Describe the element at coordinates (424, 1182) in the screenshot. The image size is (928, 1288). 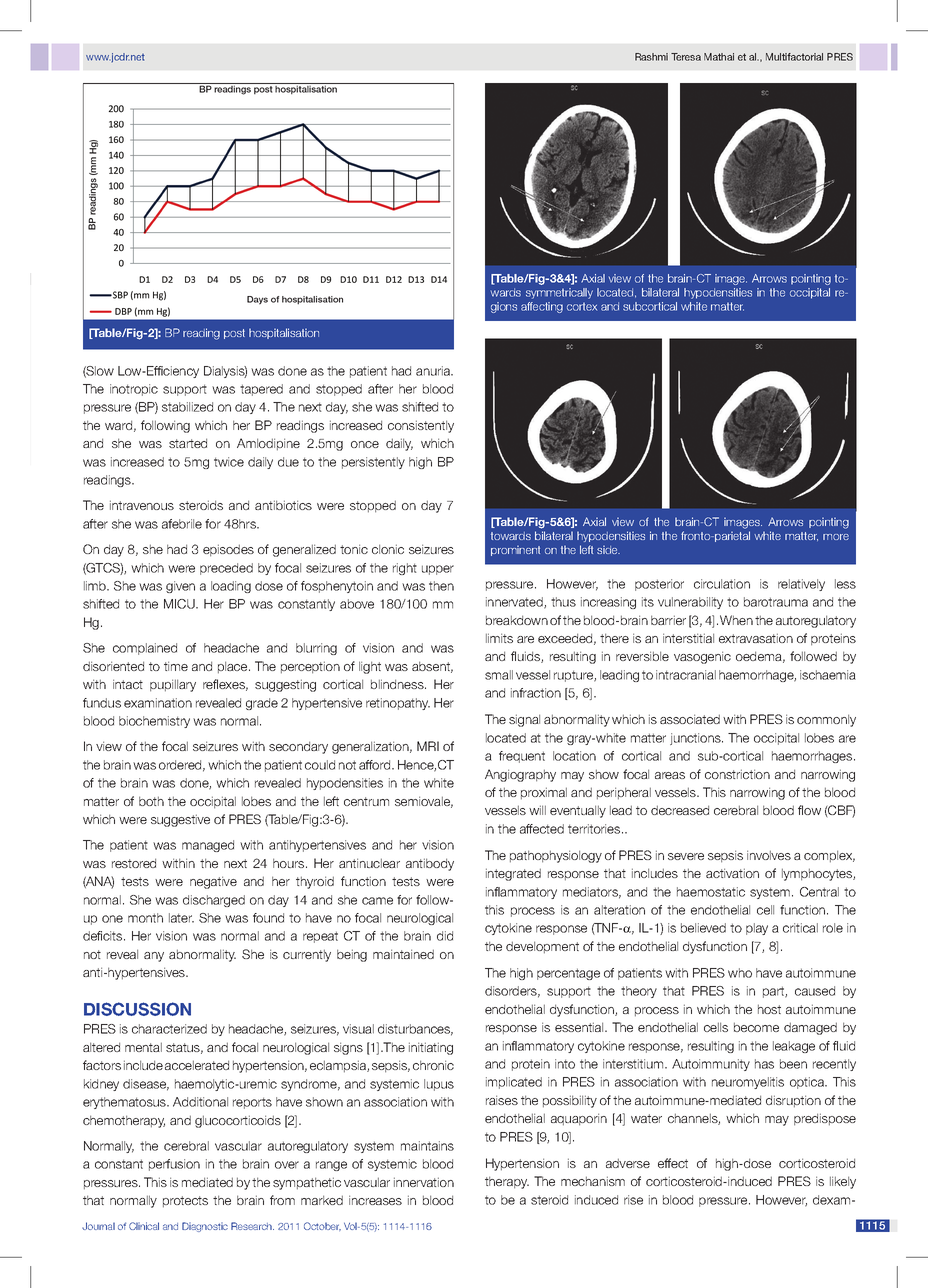
I see `innervation` at that location.
